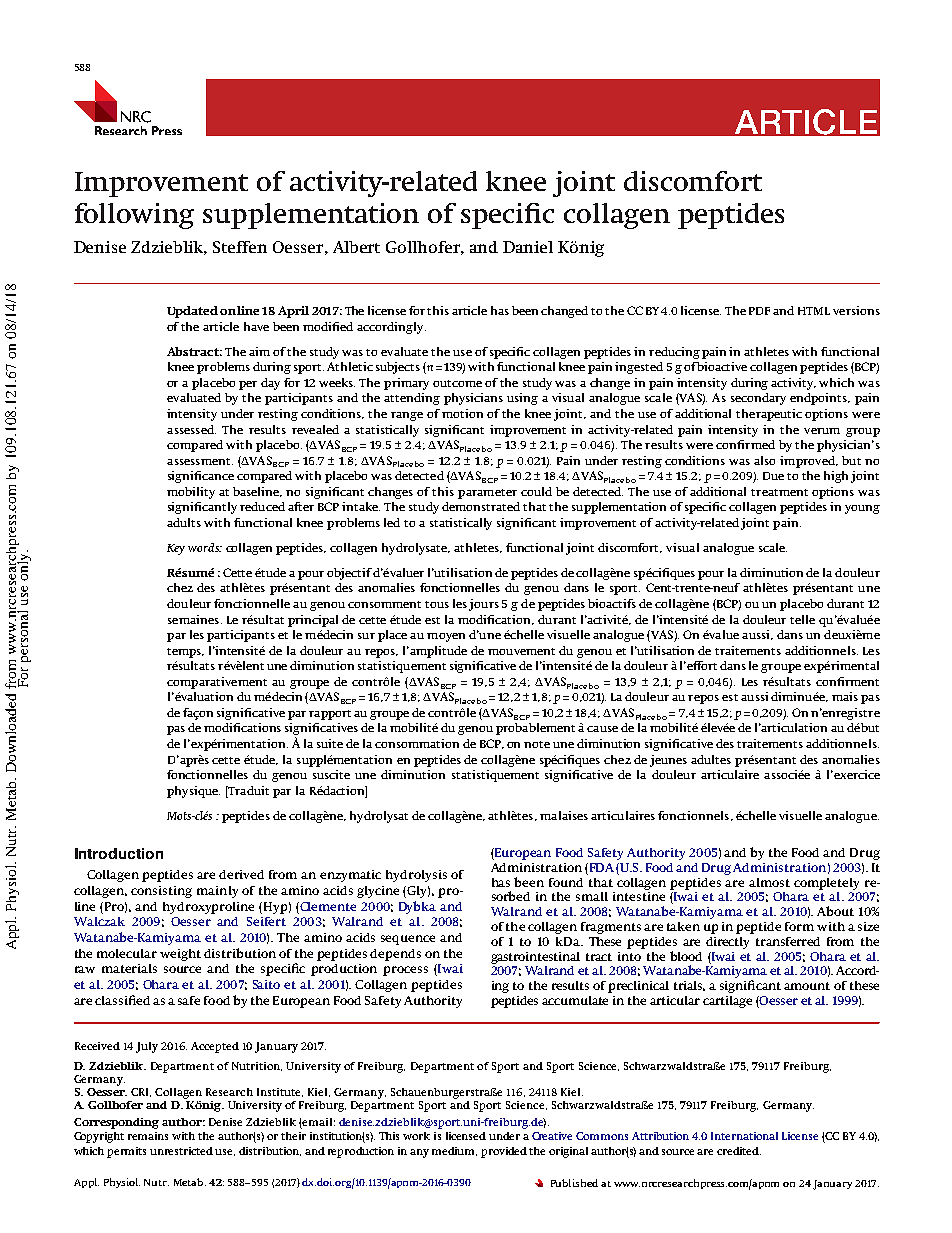 The image size is (952, 1233). Describe the element at coordinates (181, 1151) in the image. I see `unrestricted` at that location.
